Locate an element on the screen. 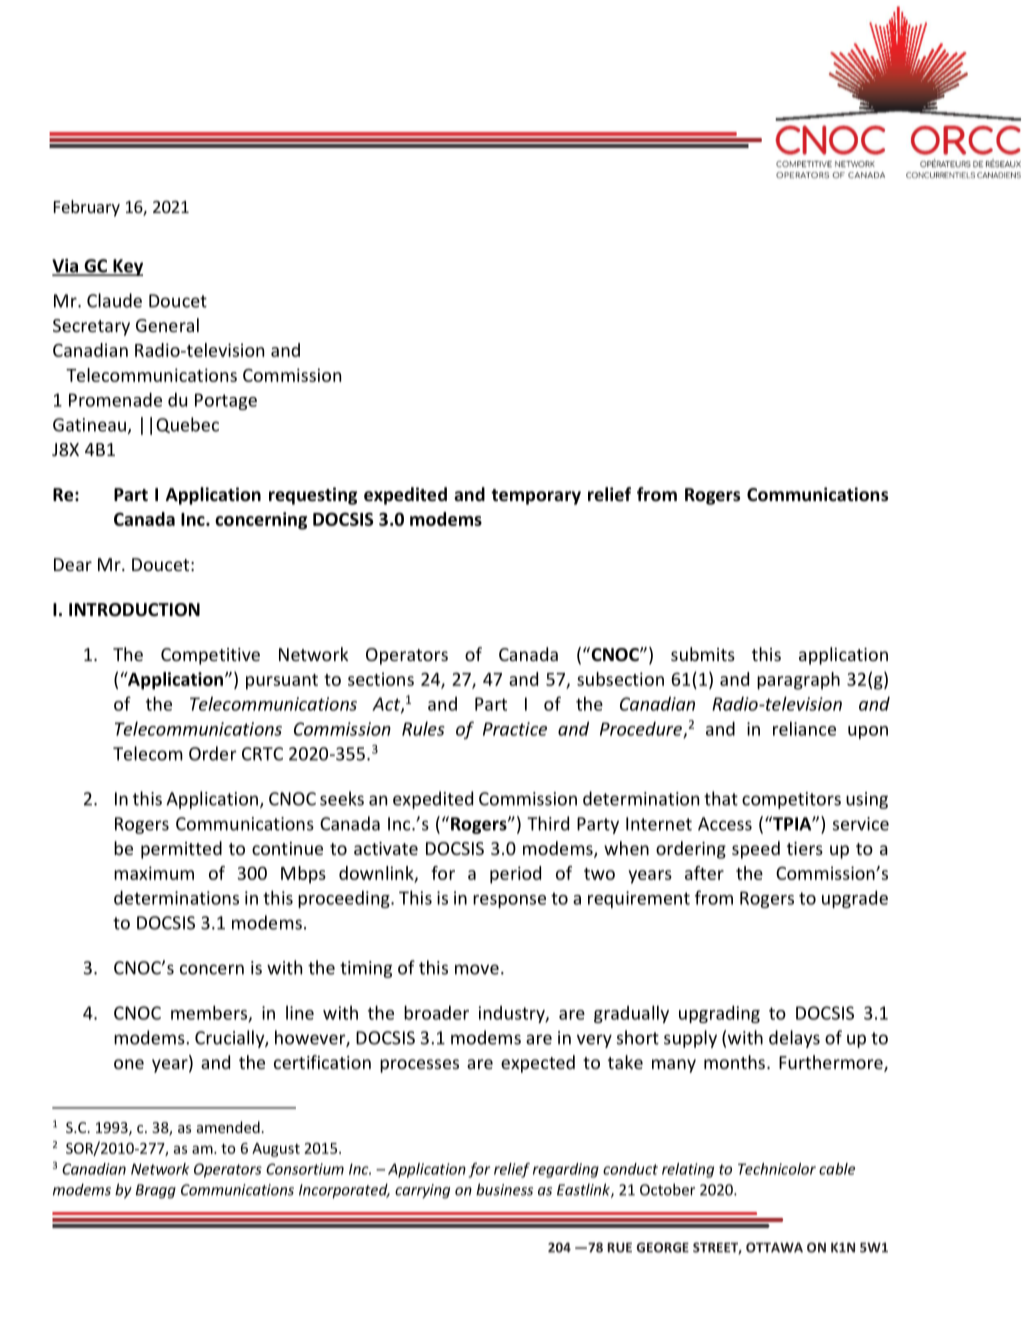 Image resolution: width=1035 pixels, height=1340 pixels. submits is located at coordinates (703, 654).
